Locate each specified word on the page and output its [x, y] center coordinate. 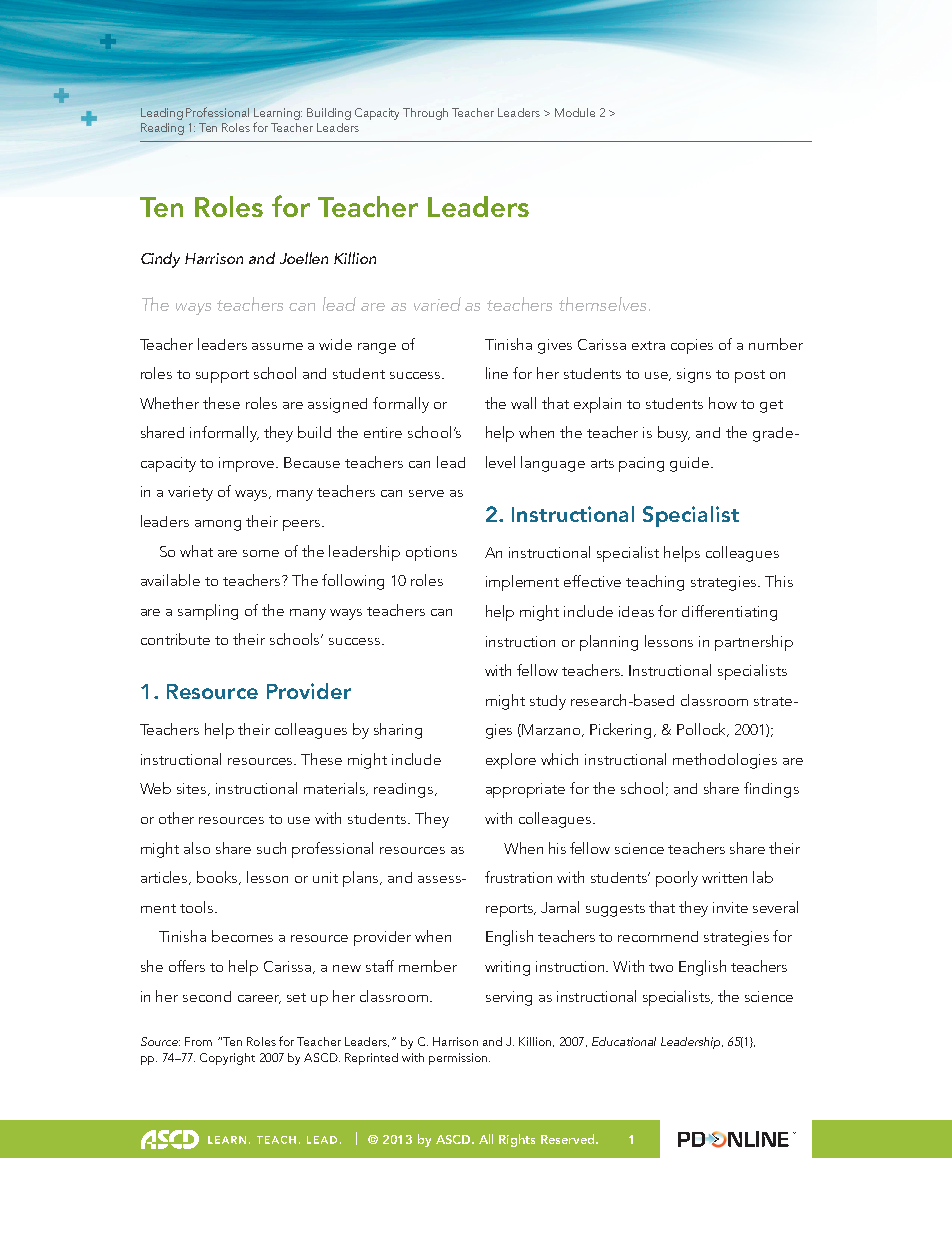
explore [511, 761]
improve [248, 464]
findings [771, 790]
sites [193, 789]
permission [459, 1059]
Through [425, 114]
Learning [278, 114]
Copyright [227, 1059]
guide [691, 464]
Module [575, 112]
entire [383, 432]
